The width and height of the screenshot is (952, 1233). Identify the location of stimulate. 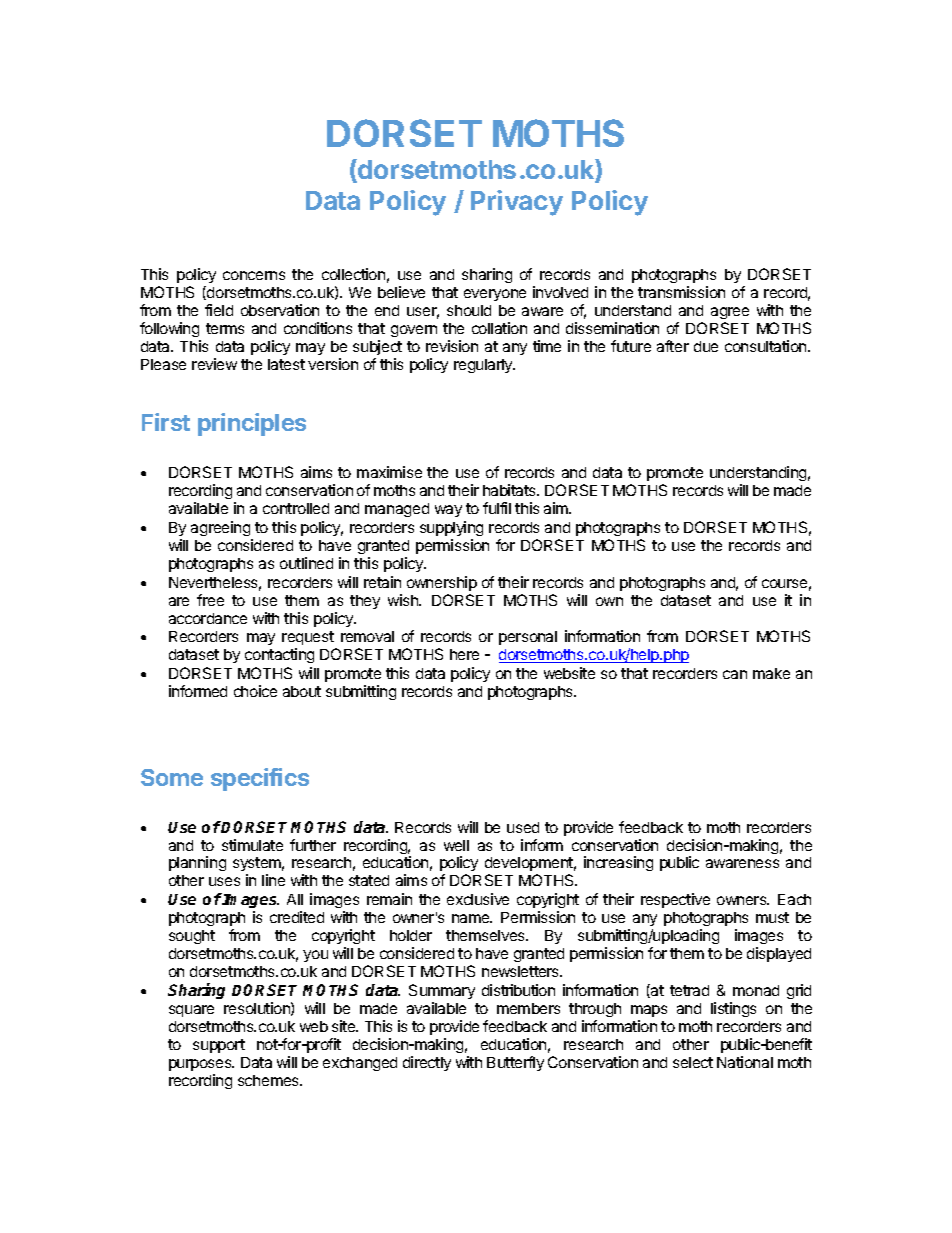
(252, 845).
